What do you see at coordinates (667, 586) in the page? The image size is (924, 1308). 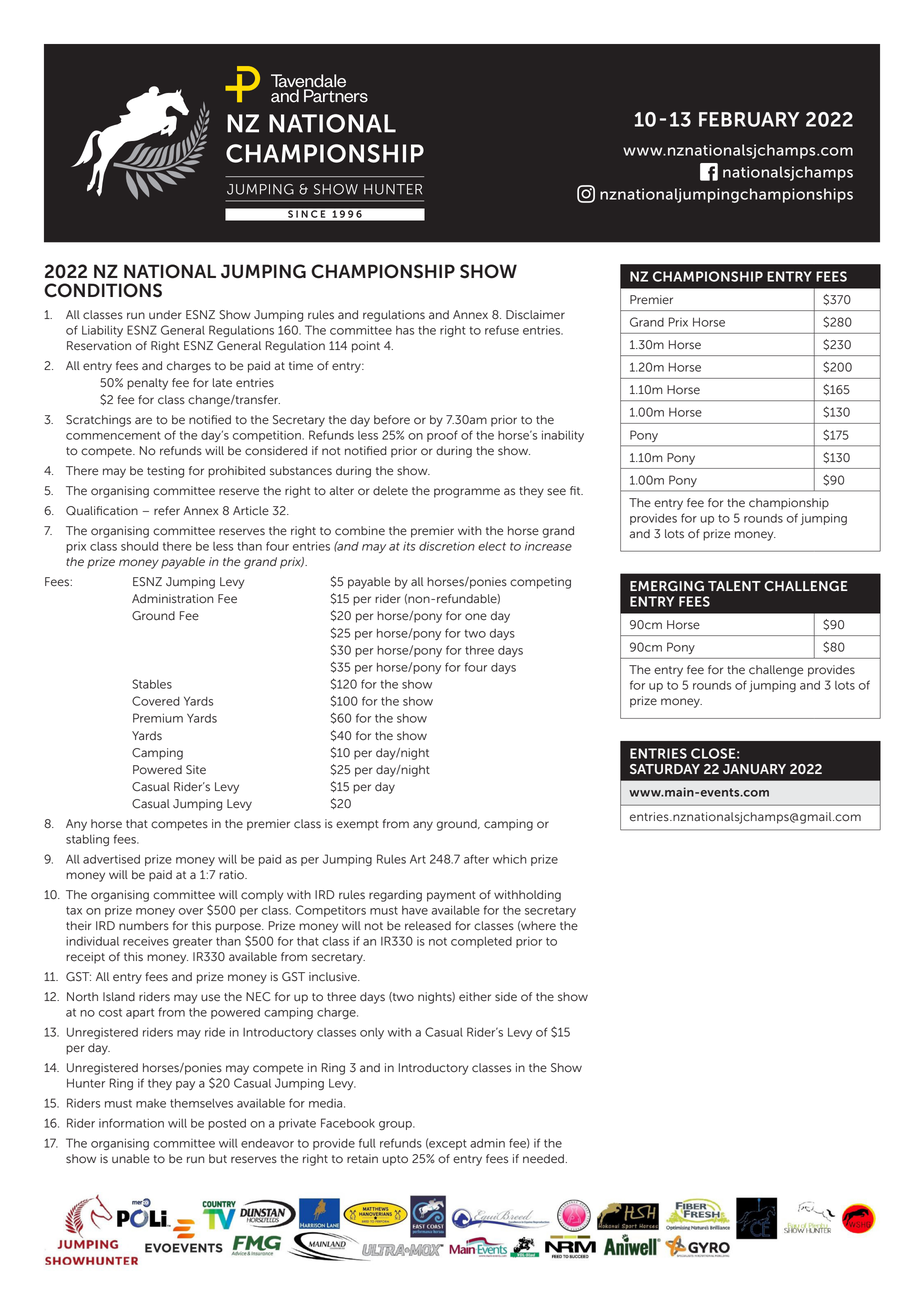 I see `EMERGING` at bounding box center [667, 586].
